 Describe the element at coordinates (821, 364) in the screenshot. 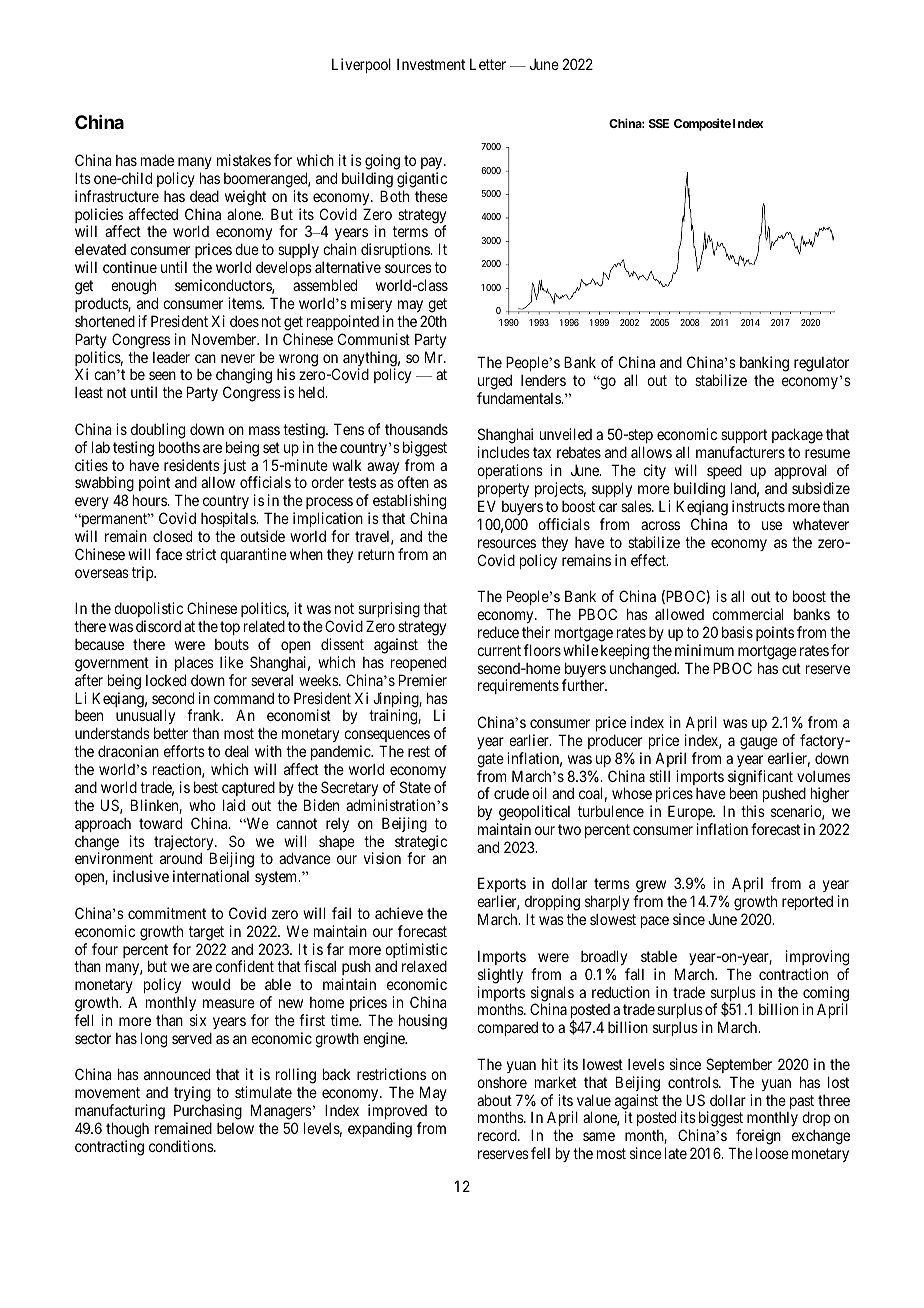

I see `regulator` at that location.
